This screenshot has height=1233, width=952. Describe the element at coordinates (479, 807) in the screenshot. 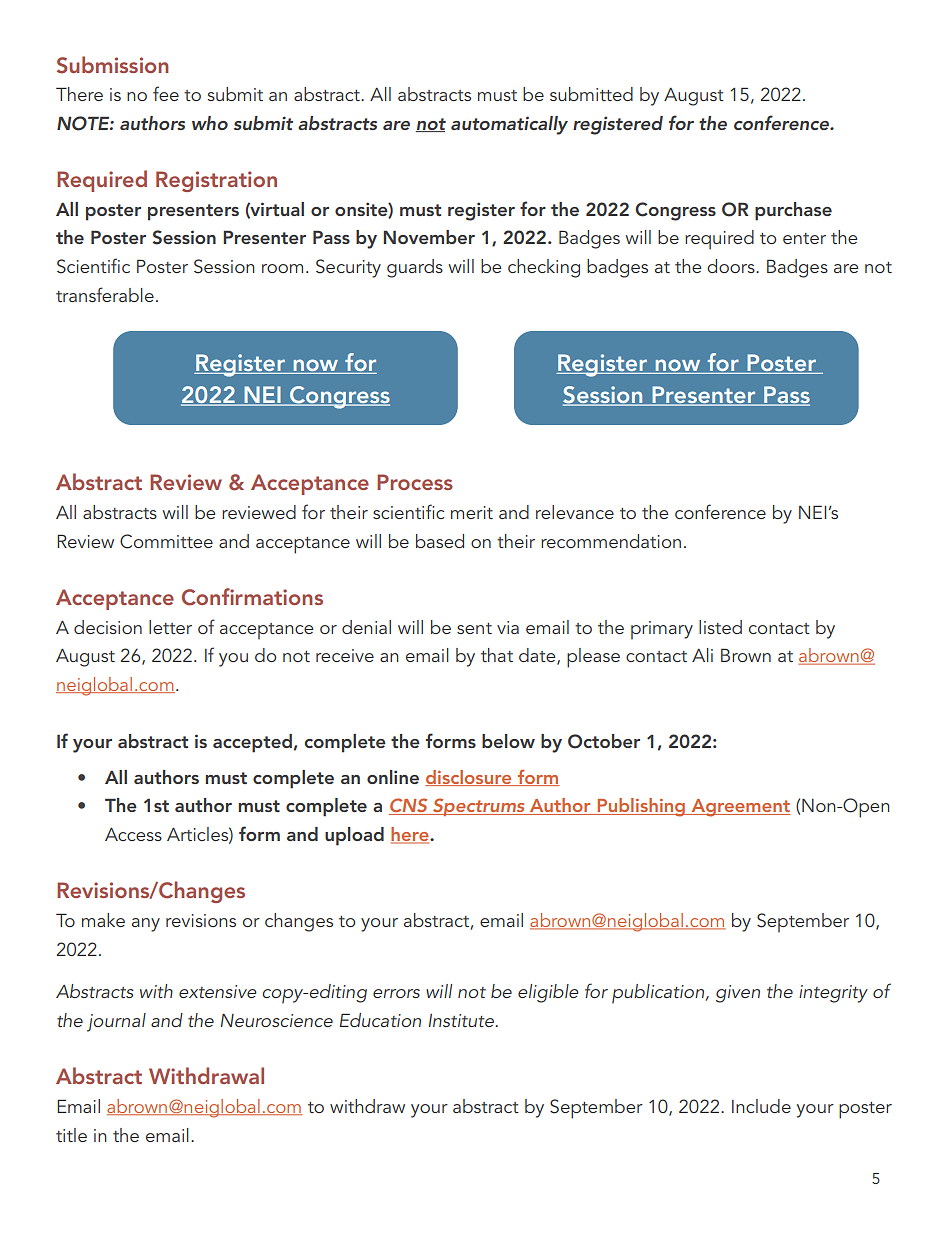

I see `Spectrums` at that location.
